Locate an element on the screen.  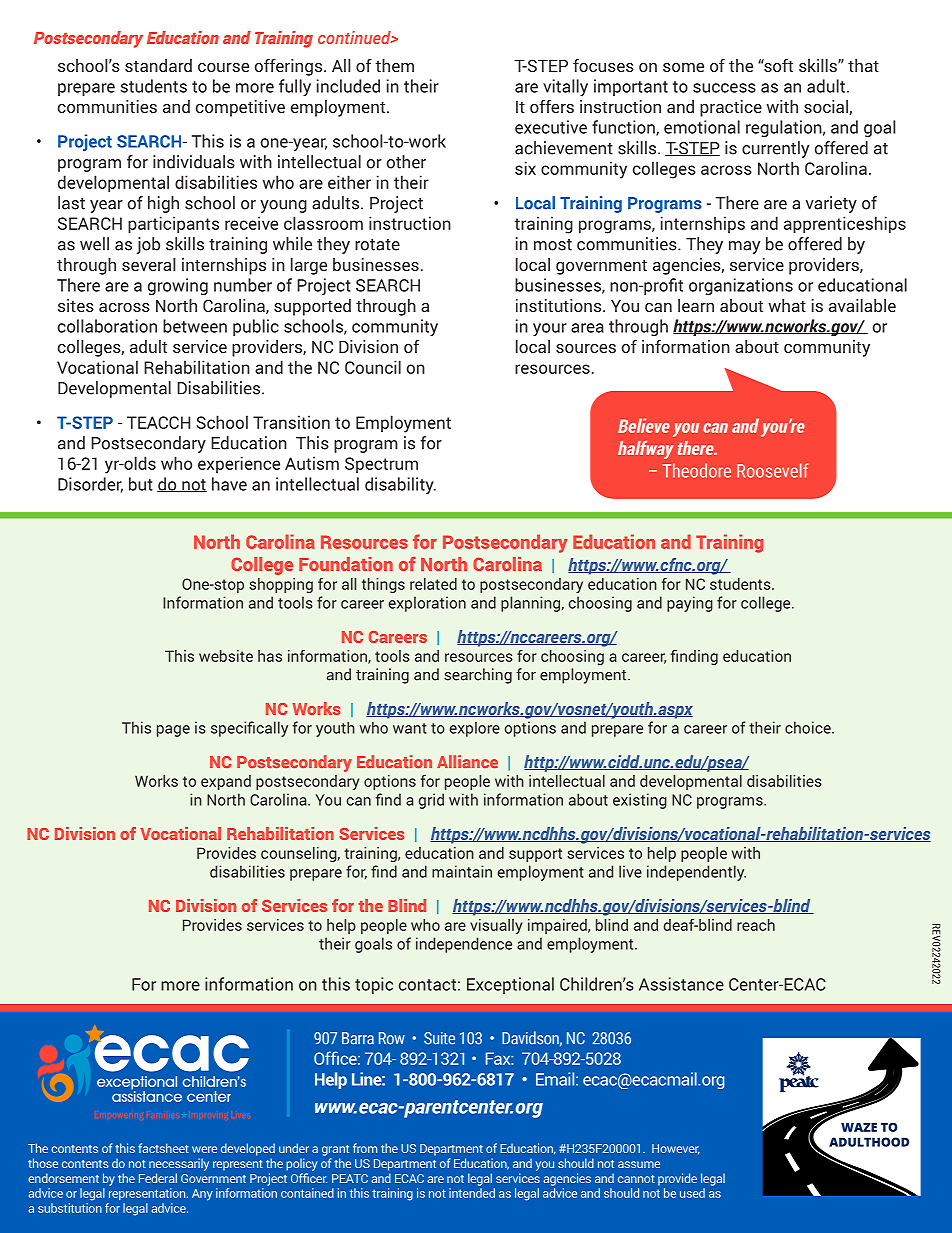
grid is located at coordinates (431, 801).
